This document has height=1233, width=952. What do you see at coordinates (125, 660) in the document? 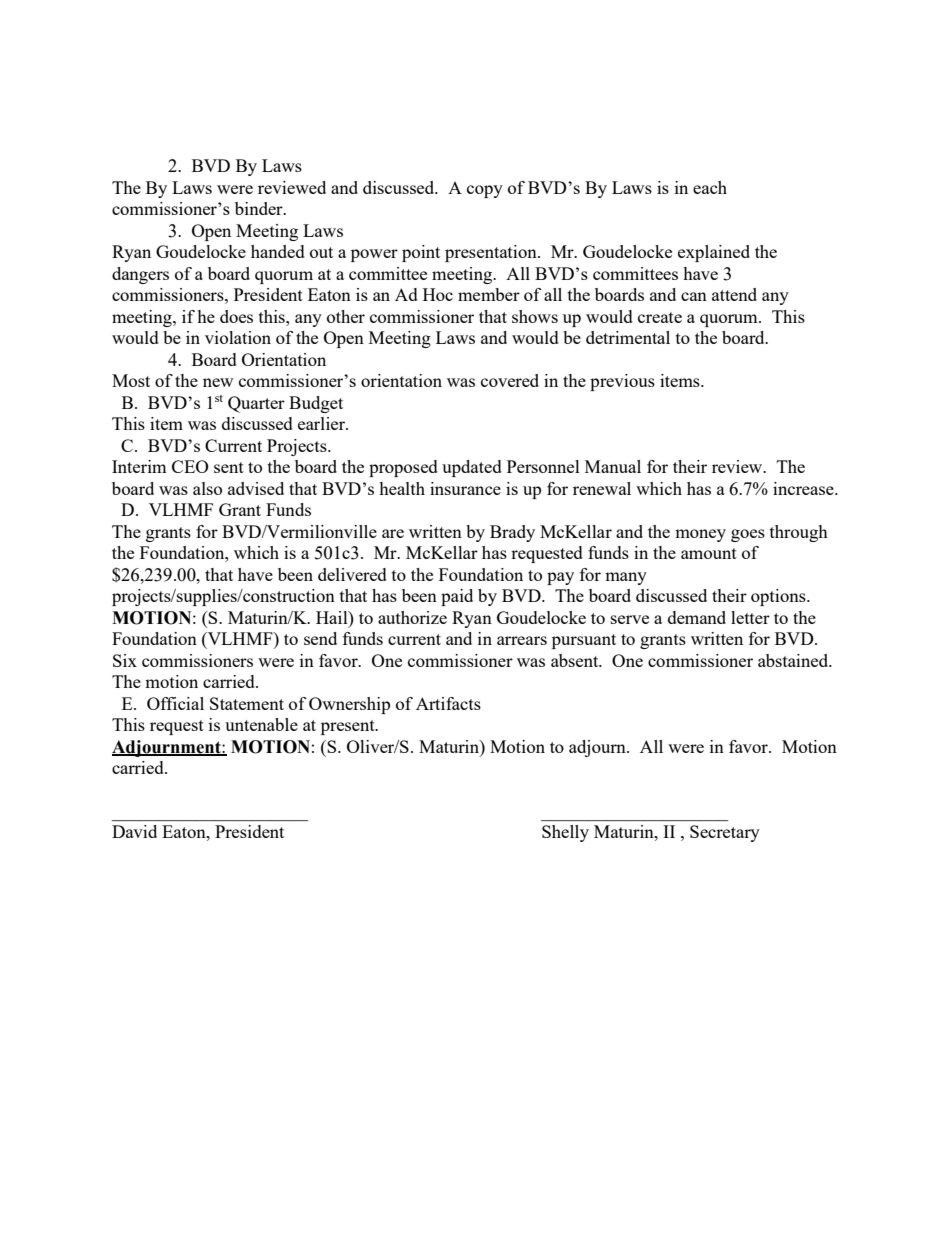
I see `Six` at bounding box center [125, 660].
